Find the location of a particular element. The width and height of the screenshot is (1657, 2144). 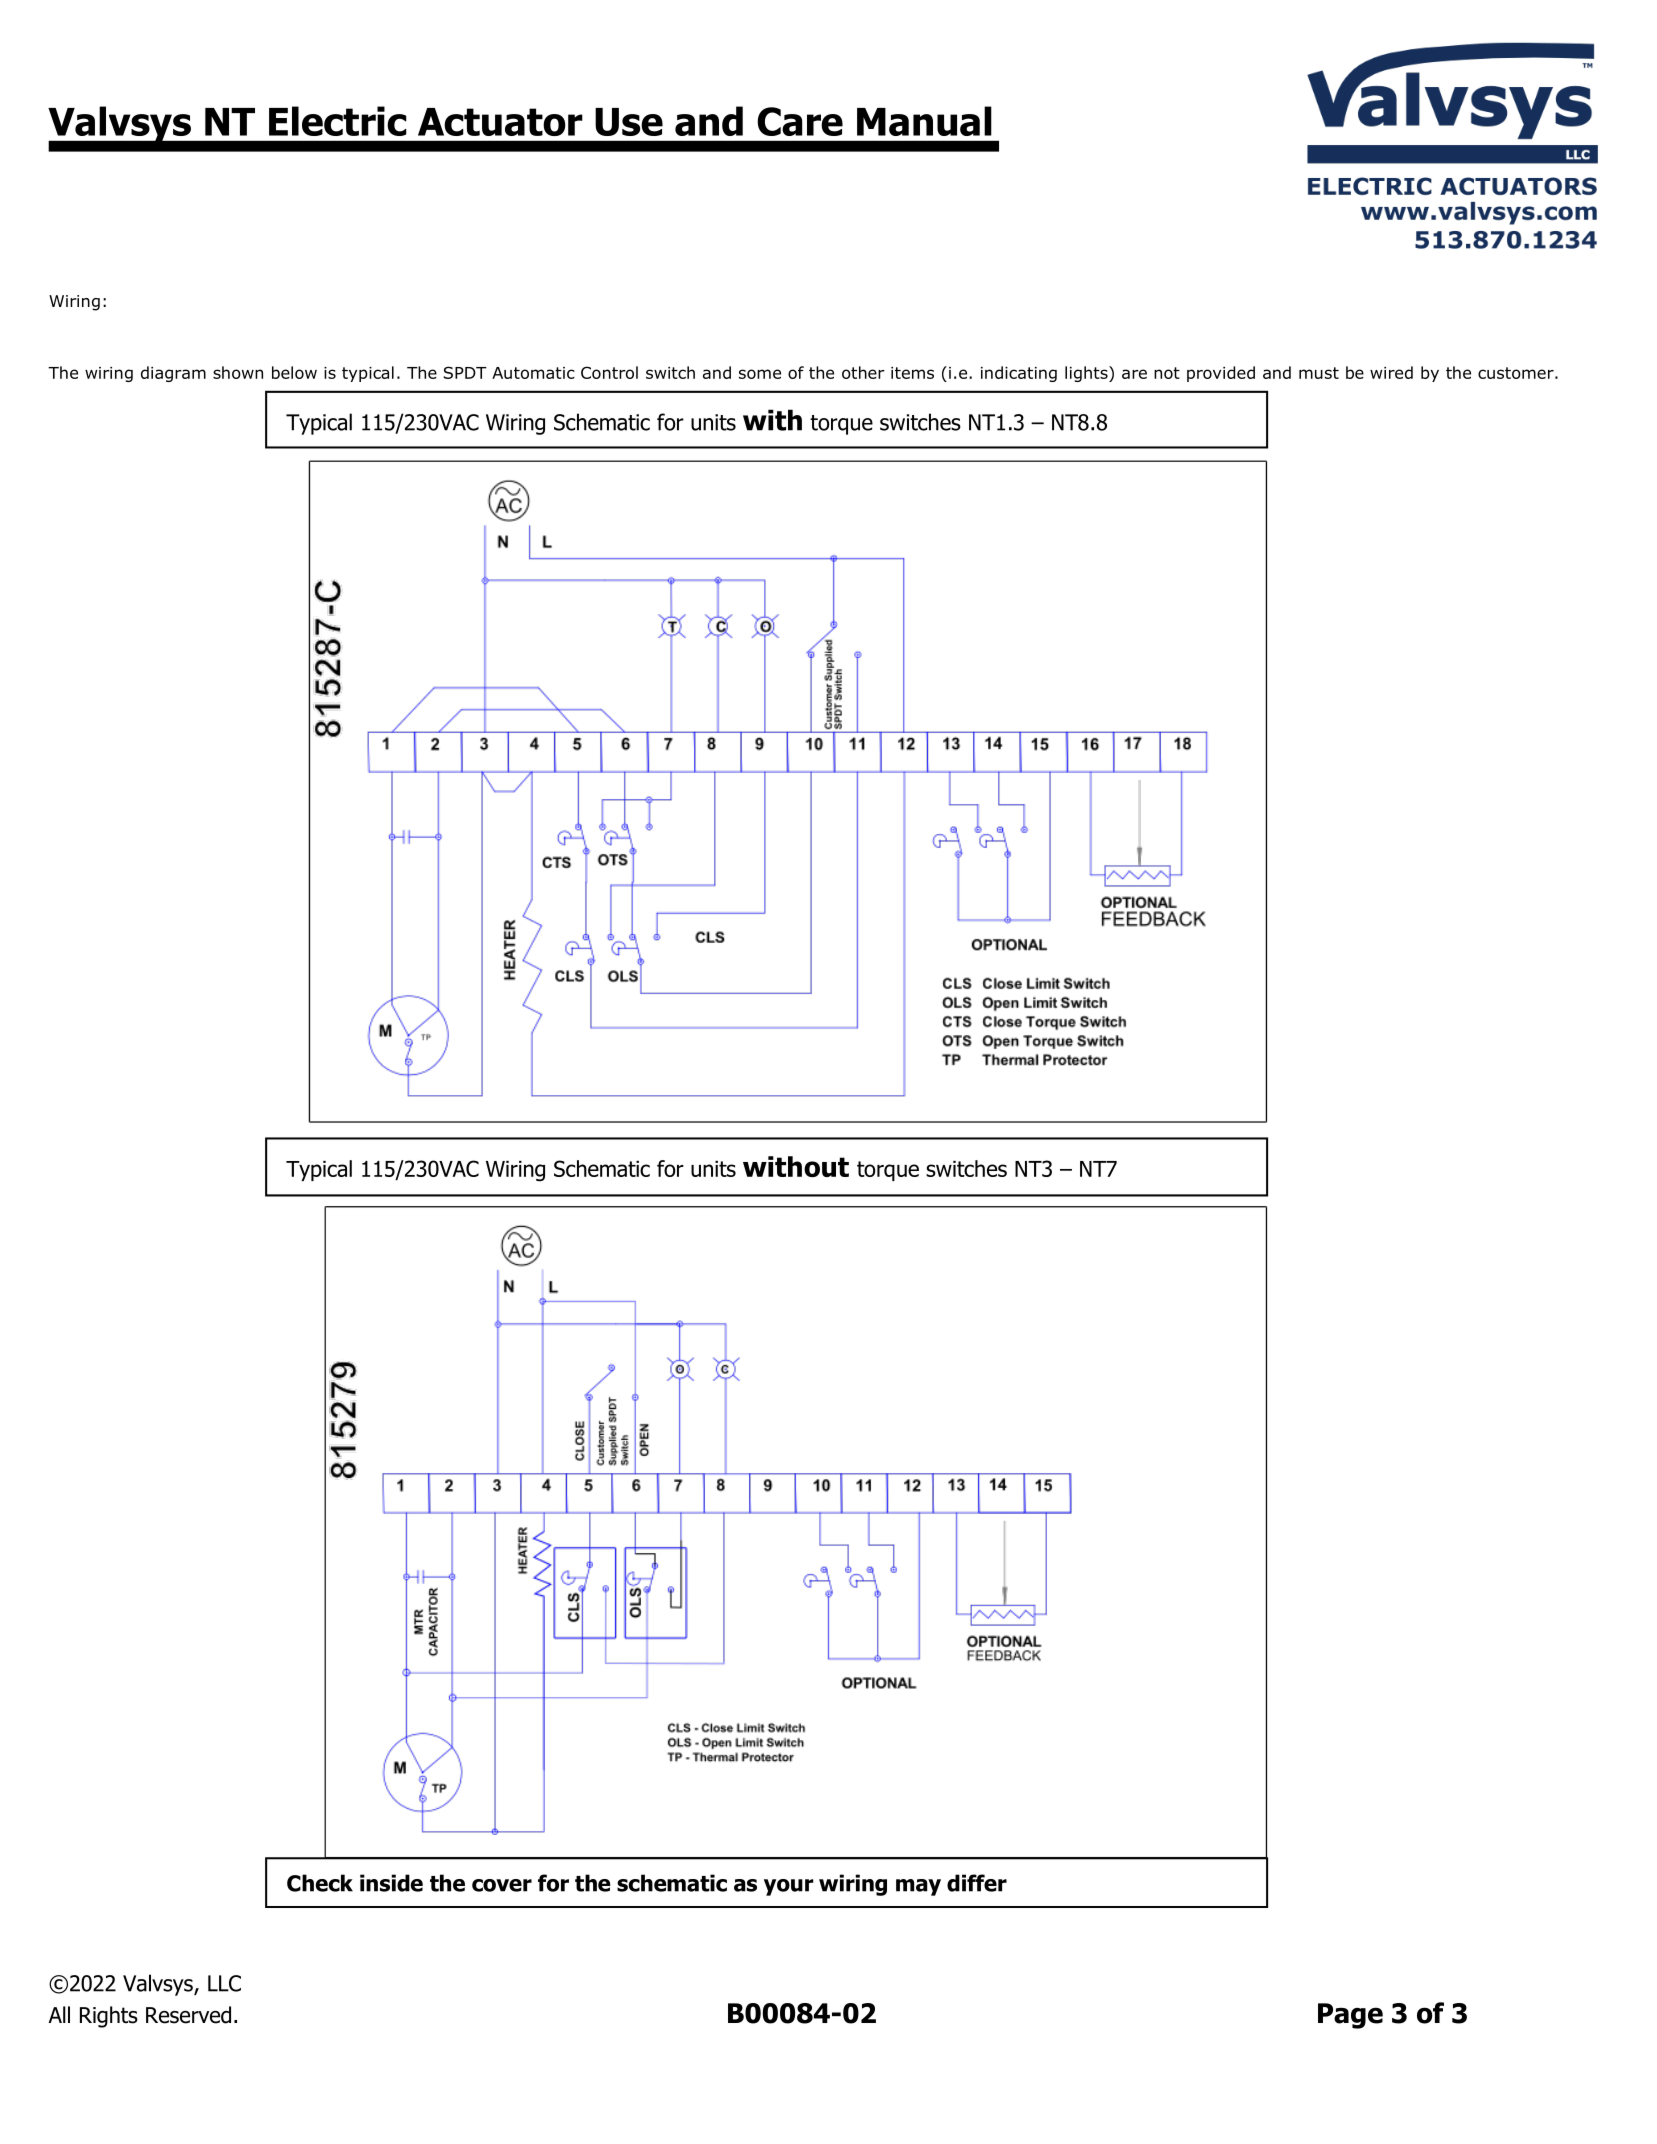

Page is located at coordinates (1350, 2016).
